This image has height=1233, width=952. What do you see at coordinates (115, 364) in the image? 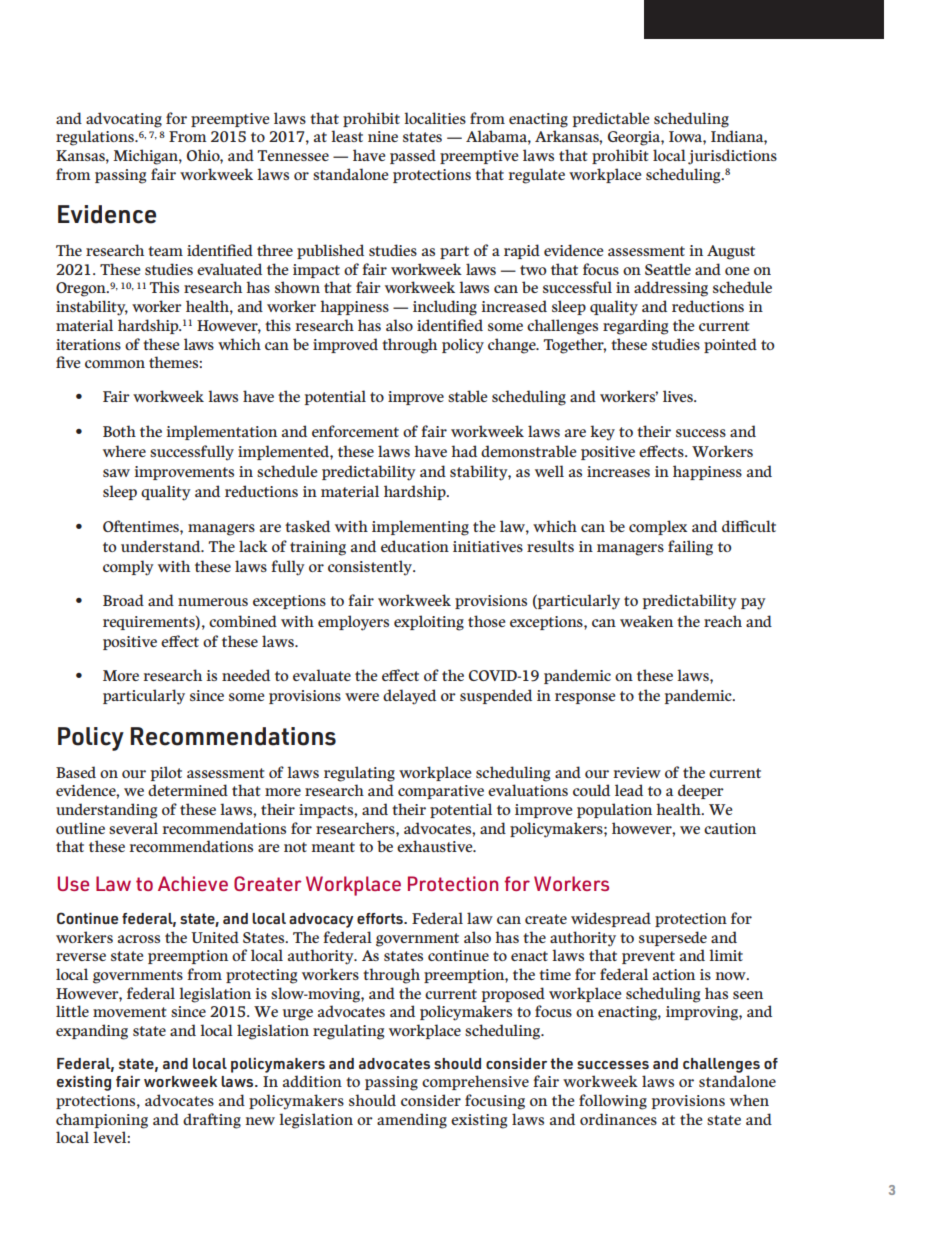
I see `common` at bounding box center [115, 364].
